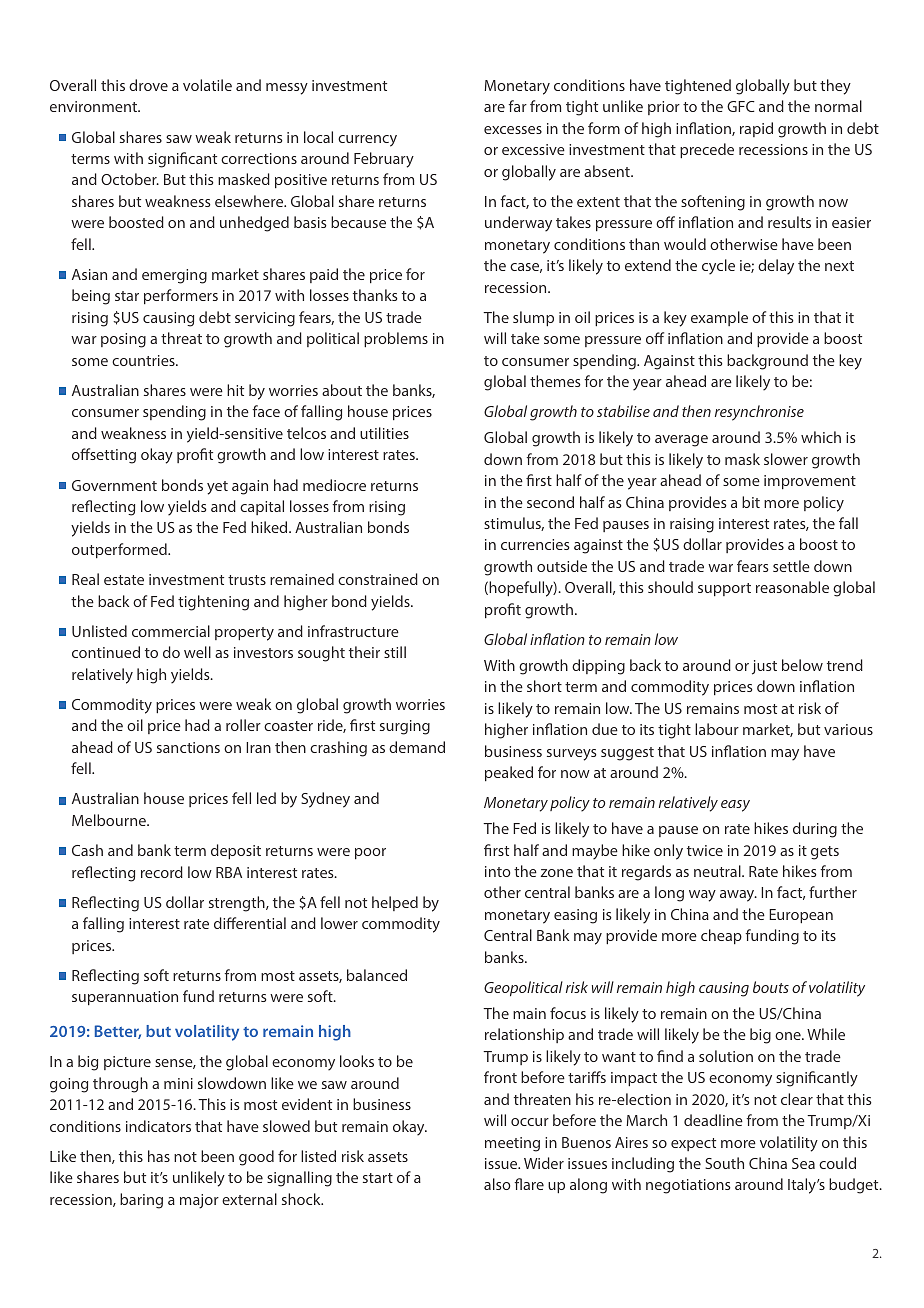 This screenshot has height=1308, width=924. I want to click on excesses, so click(513, 130).
